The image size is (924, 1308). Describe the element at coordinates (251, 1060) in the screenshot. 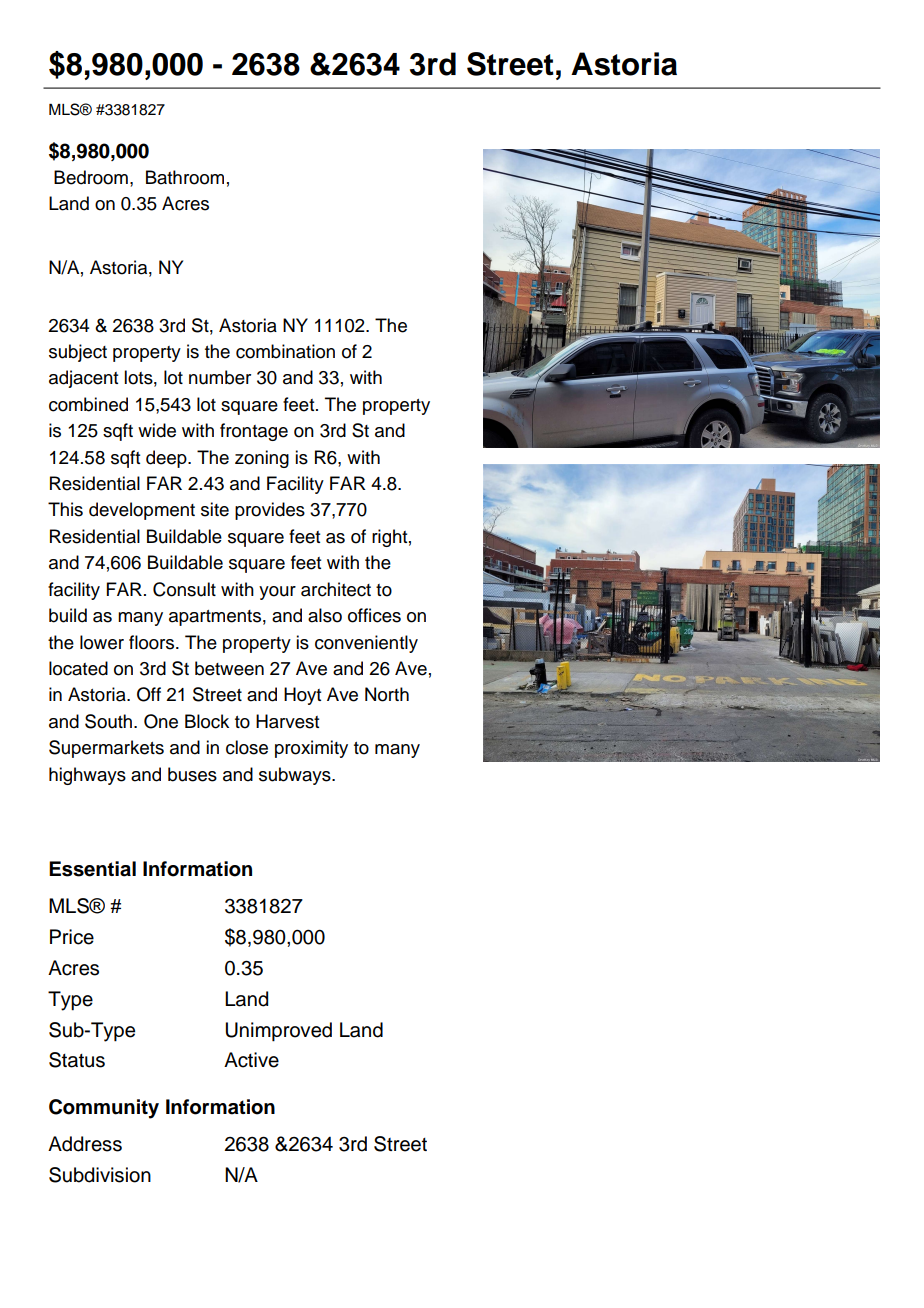

I see `Active` at that location.
